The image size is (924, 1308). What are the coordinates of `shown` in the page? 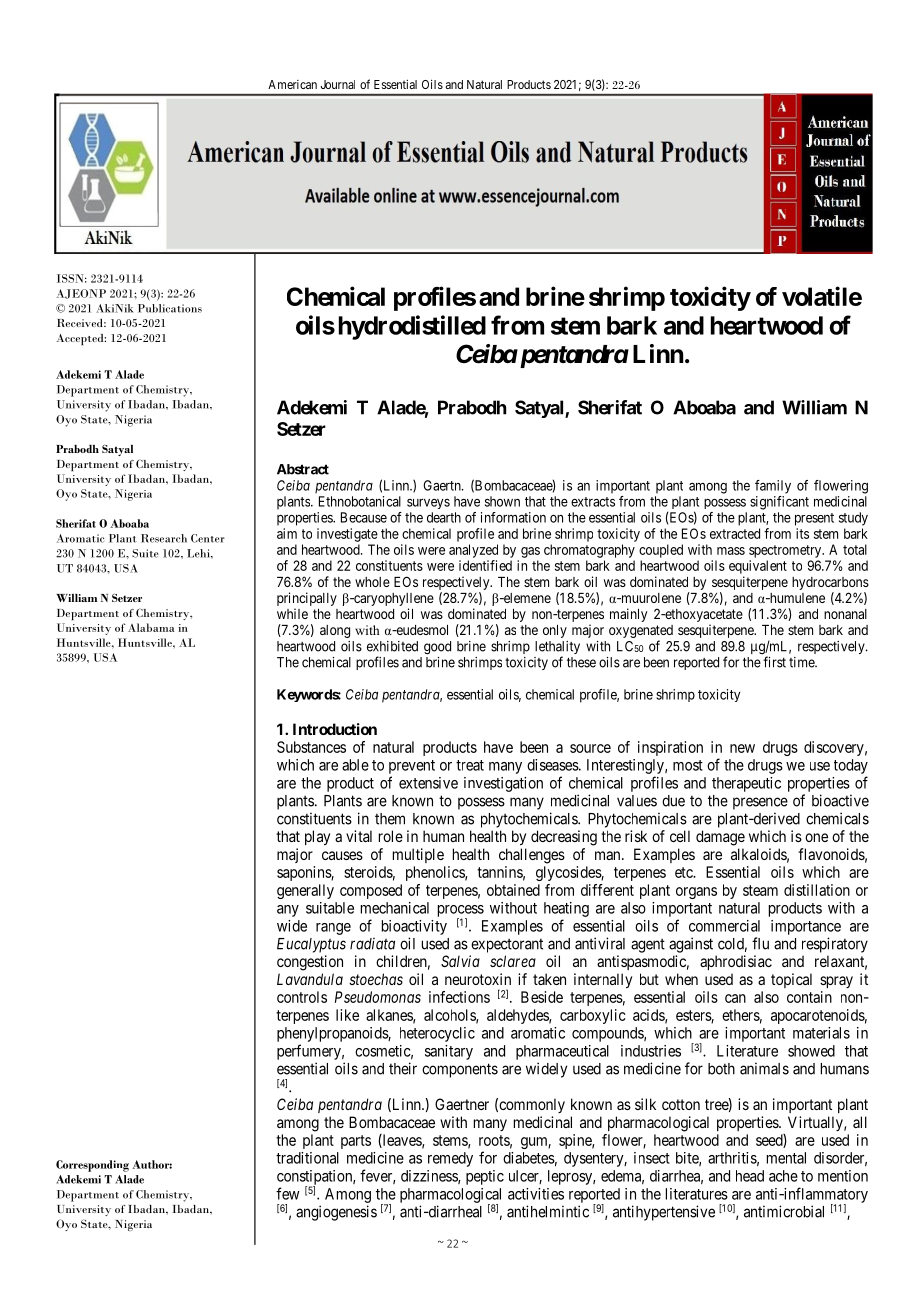 It's located at (502, 501).
